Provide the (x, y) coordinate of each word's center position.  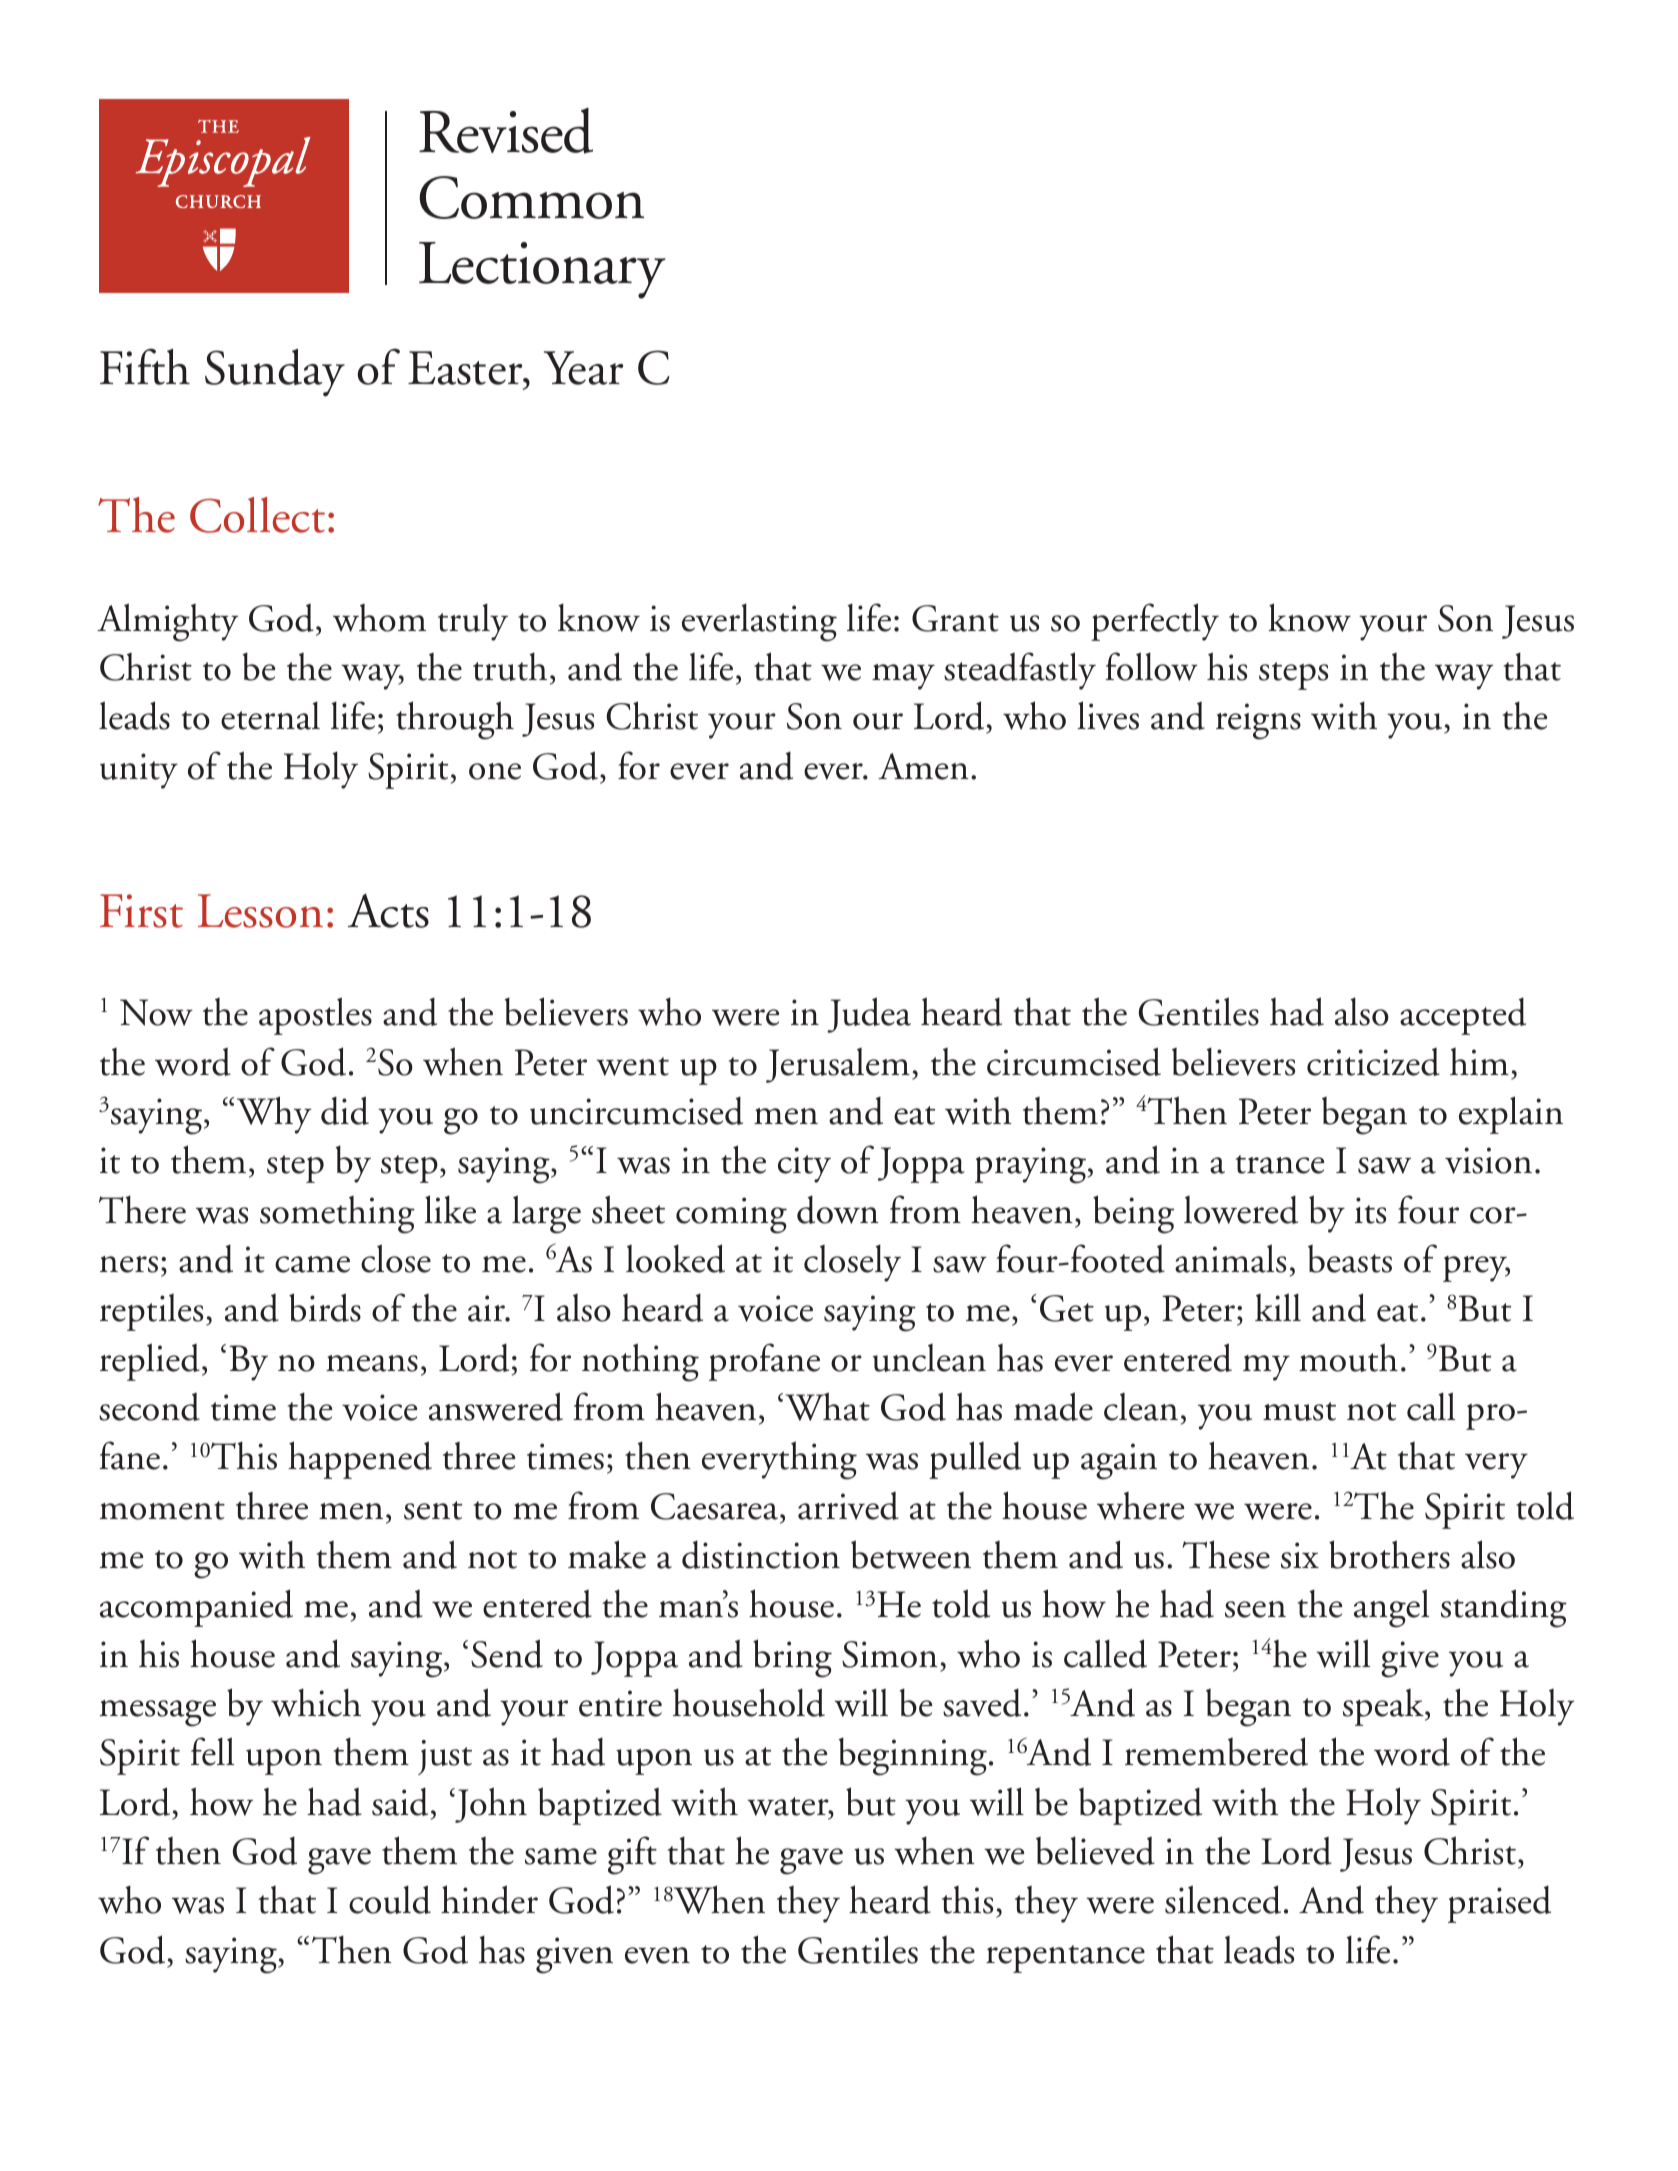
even (657, 1955)
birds (325, 1307)
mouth (1348, 1357)
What (828, 1406)
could (390, 1899)
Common (531, 197)
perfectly (1155, 622)
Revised (506, 131)
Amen (923, 766)
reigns (1258, 721)
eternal (270, 715)
